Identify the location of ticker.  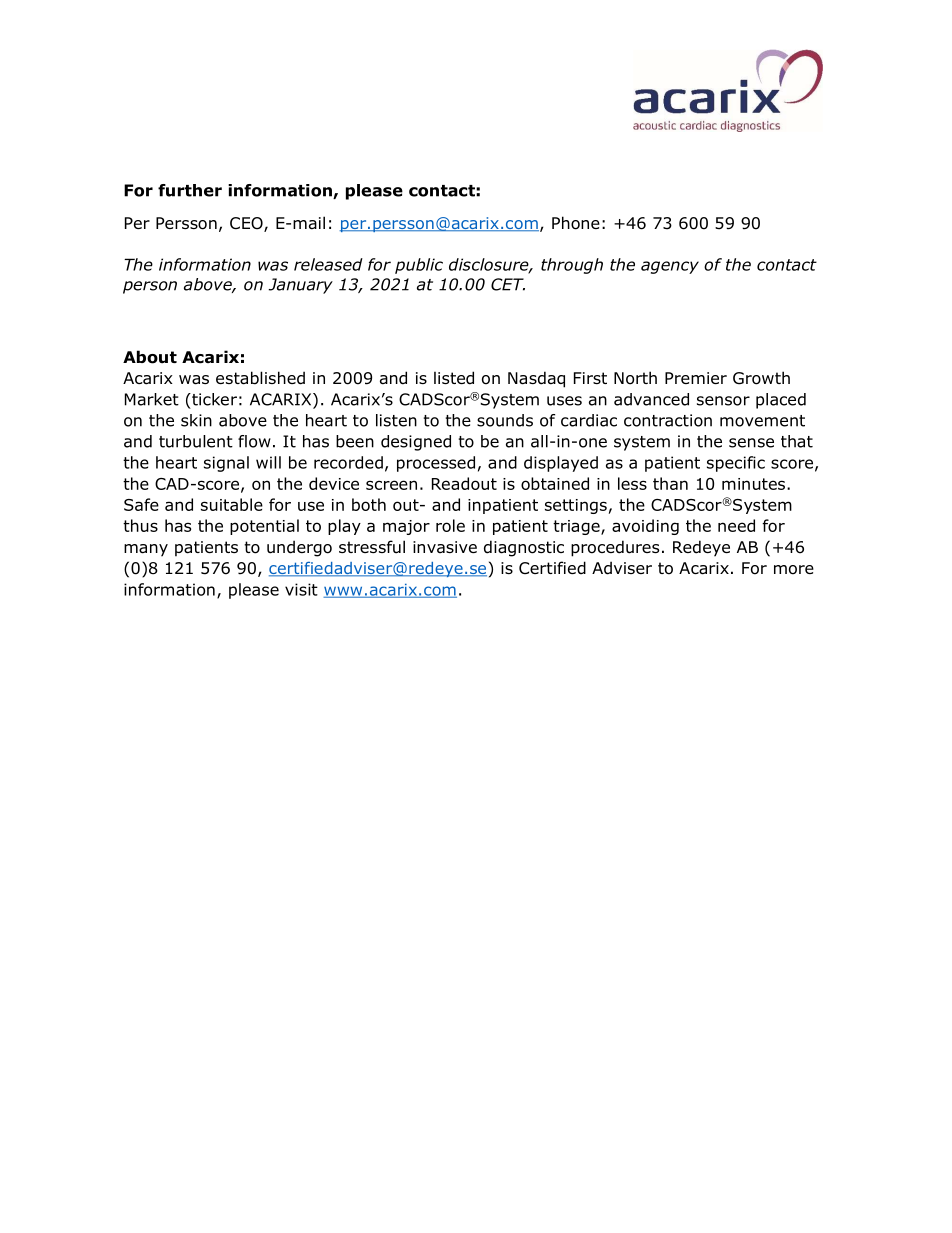
(213, 399).
